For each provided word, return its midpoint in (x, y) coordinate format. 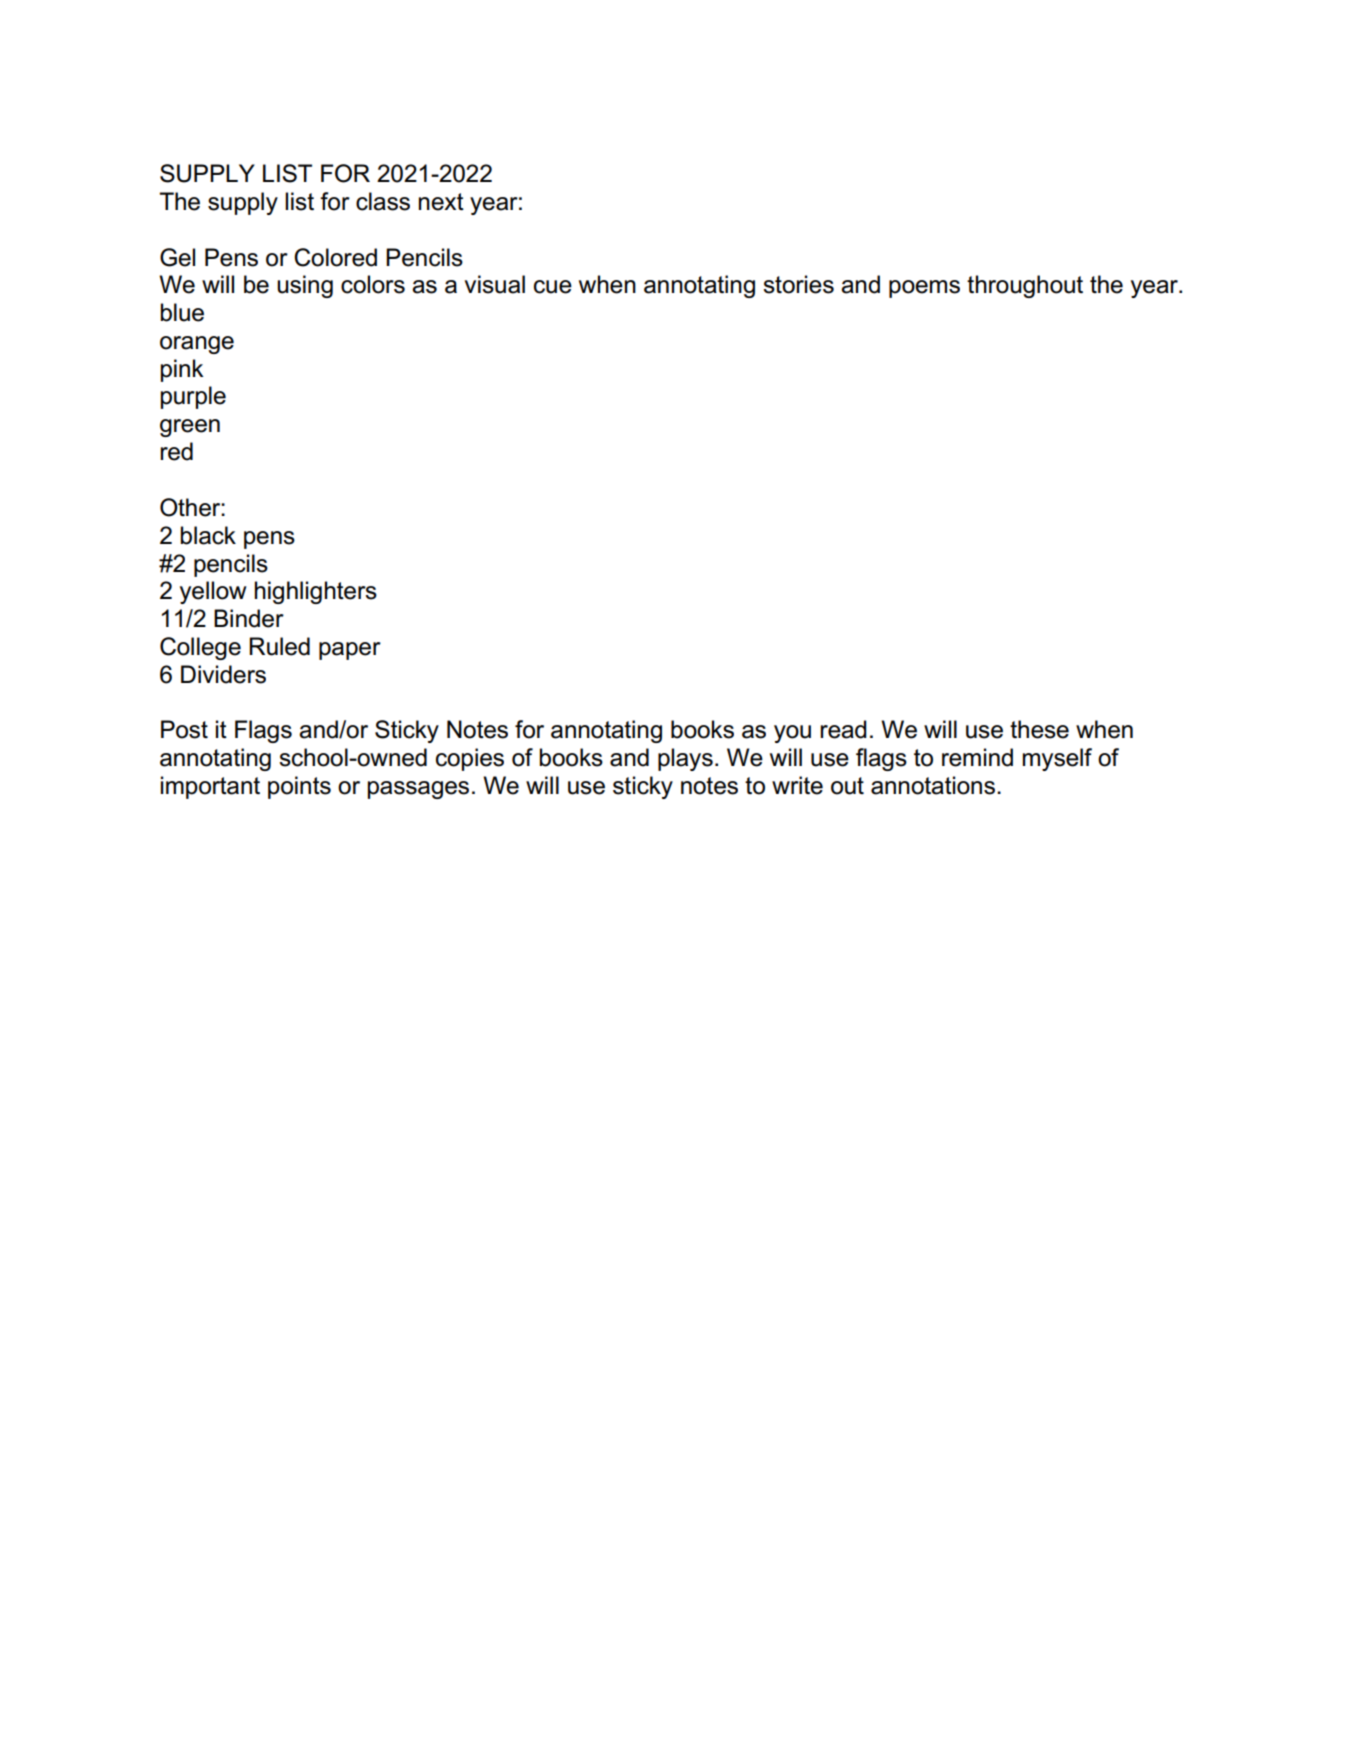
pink (182, 370)
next (441, 202)
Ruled (279, 646)
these (1039, 729)
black (208, 535)
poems (924, 289)
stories (798, 284)
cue (553, 287)
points (299, 787)
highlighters (316, 592)
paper (350, 651)
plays (685, 759)
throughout (1025, 286)
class (383, 201)
